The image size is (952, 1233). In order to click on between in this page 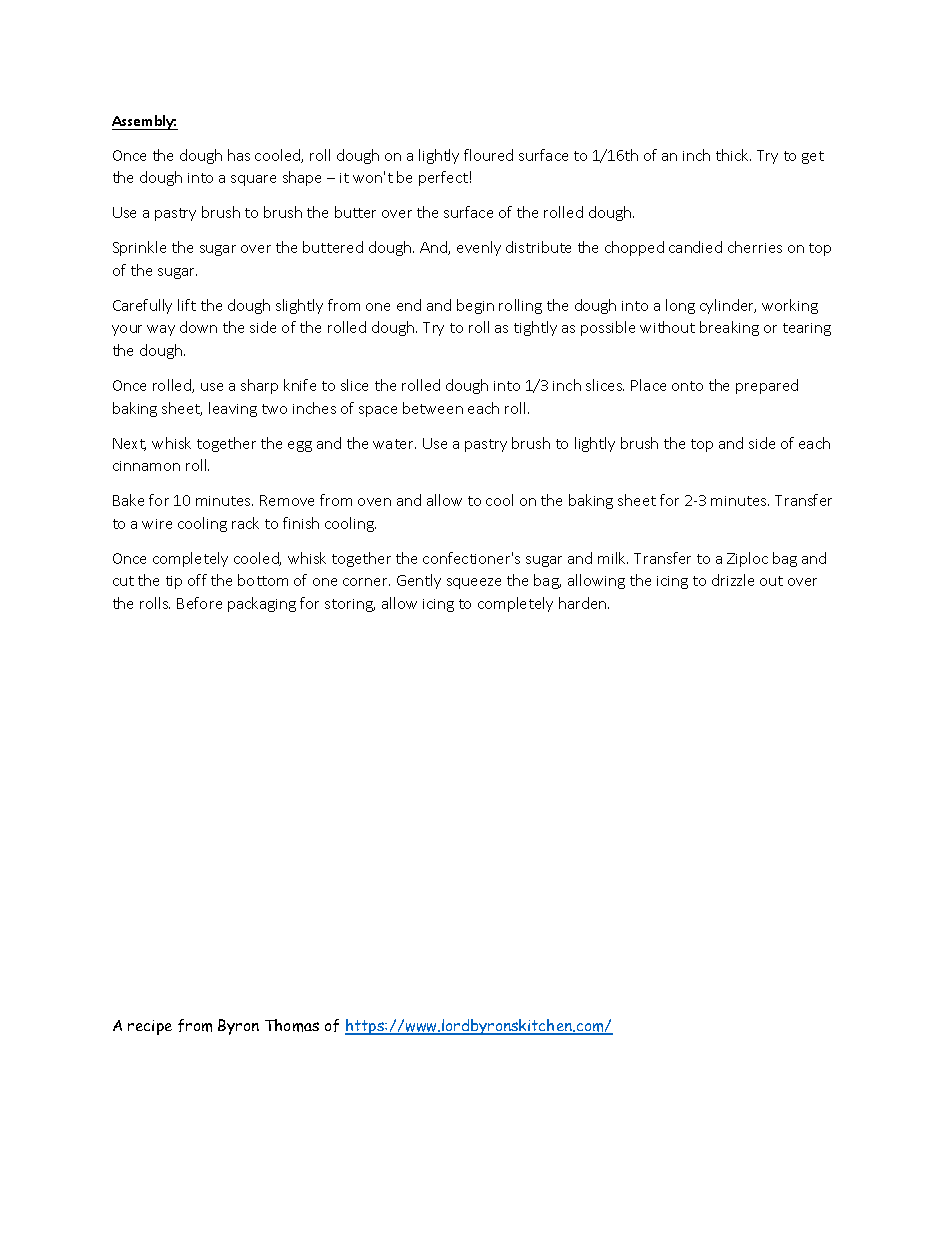, I will do `click(433, 408)`.
